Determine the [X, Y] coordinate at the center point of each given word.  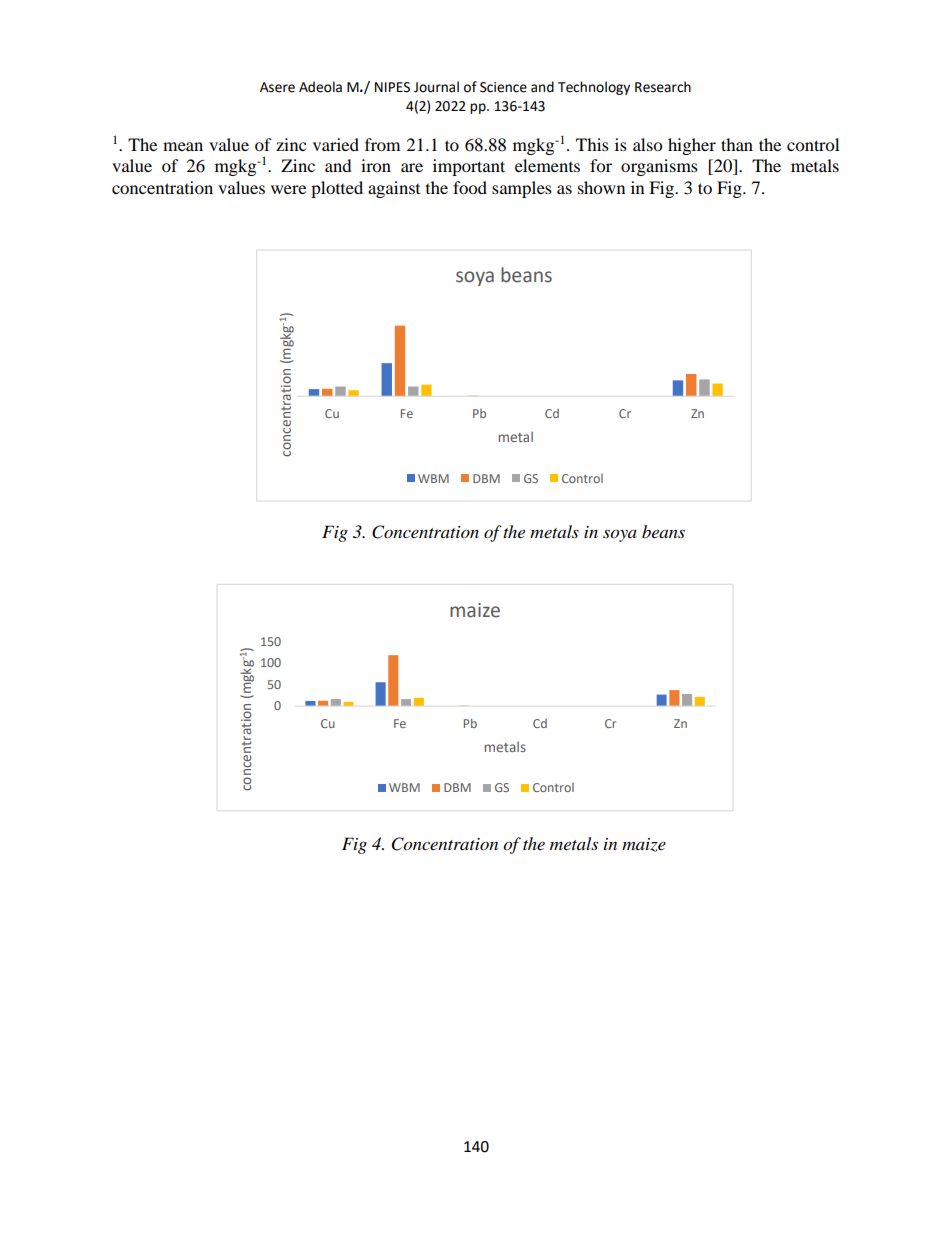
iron [376, 165]
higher [692, 146]
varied [336, 144]
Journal [436, 87]
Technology [594, 88]
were [288, 189]
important [469, 167]
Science [503, 87]
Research [663, 87]
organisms [659, 167]
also [647, 144]
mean [183, 146]
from [382, 144]
